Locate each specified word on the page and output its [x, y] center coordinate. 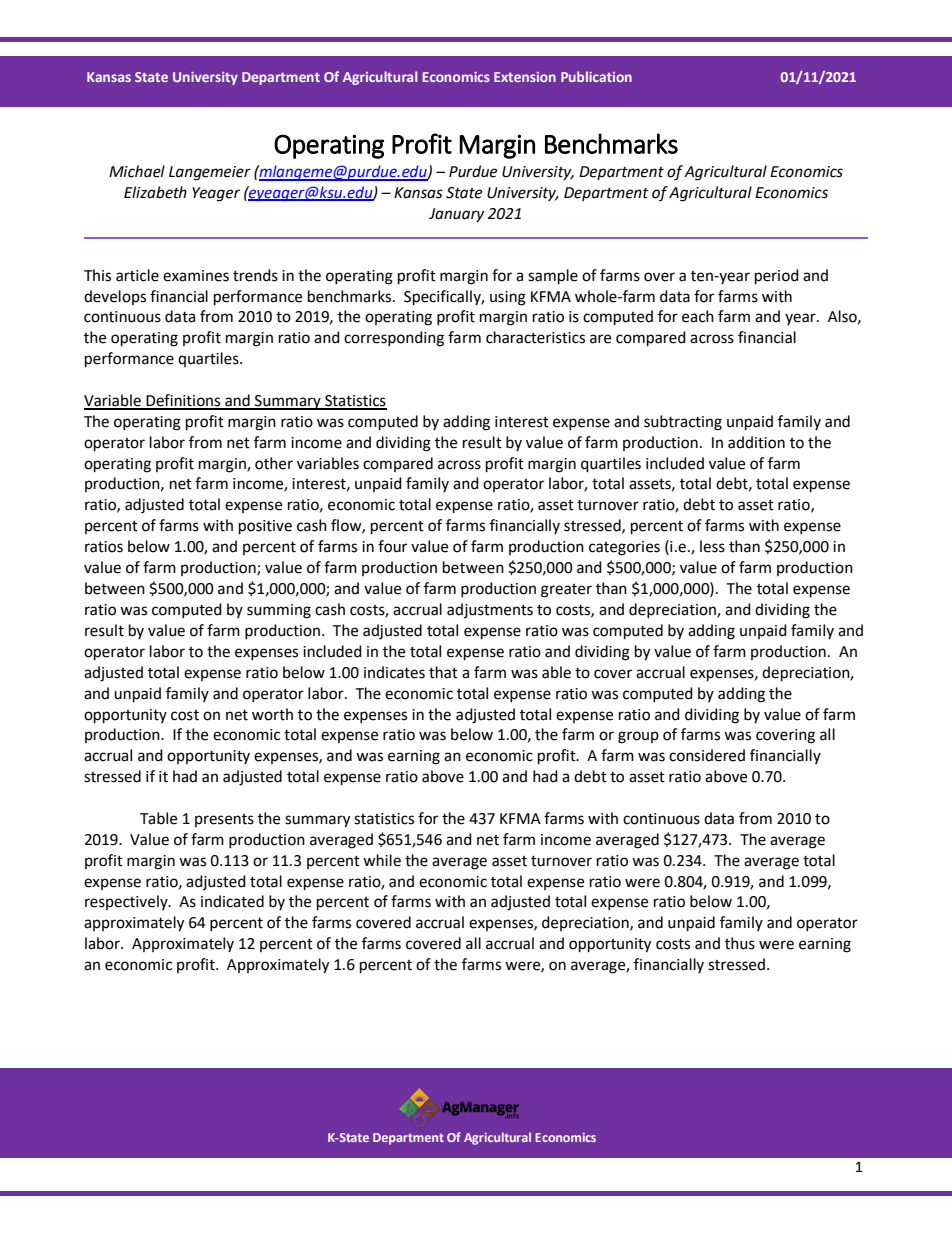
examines [196, 276]
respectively [127, 902]
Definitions [184, 401]
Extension [525, 77]
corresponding [394, 339]
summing [279, 611]
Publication [596, 76]
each [698, 316]
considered [707, 755]
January [456, 215]
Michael [137, 171]
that [443, 672]
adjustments [490, 610]
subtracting [683, 423]
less [712, 546]
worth [272, 714]
